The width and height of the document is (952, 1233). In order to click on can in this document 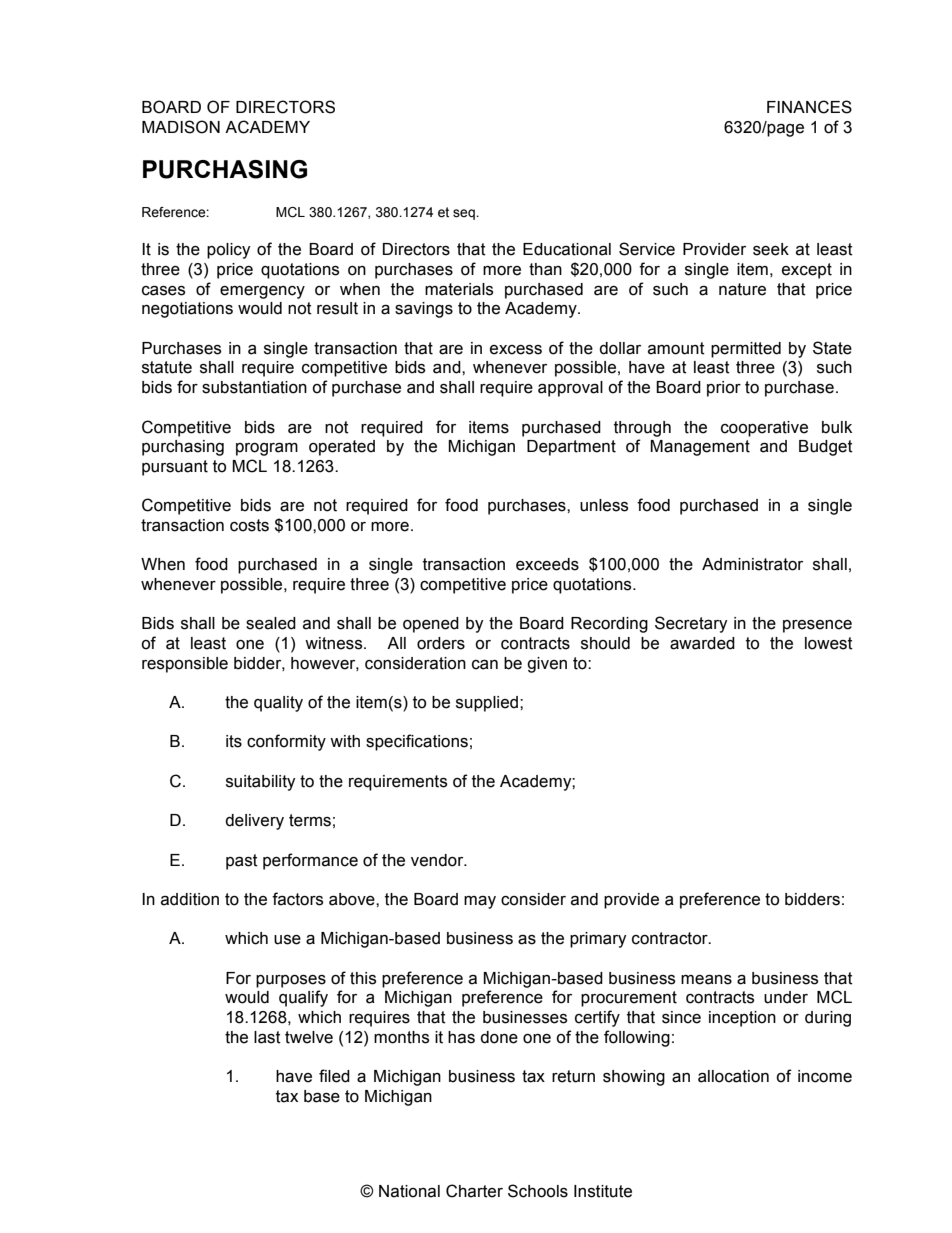, I will do `click(485, 664)`.
